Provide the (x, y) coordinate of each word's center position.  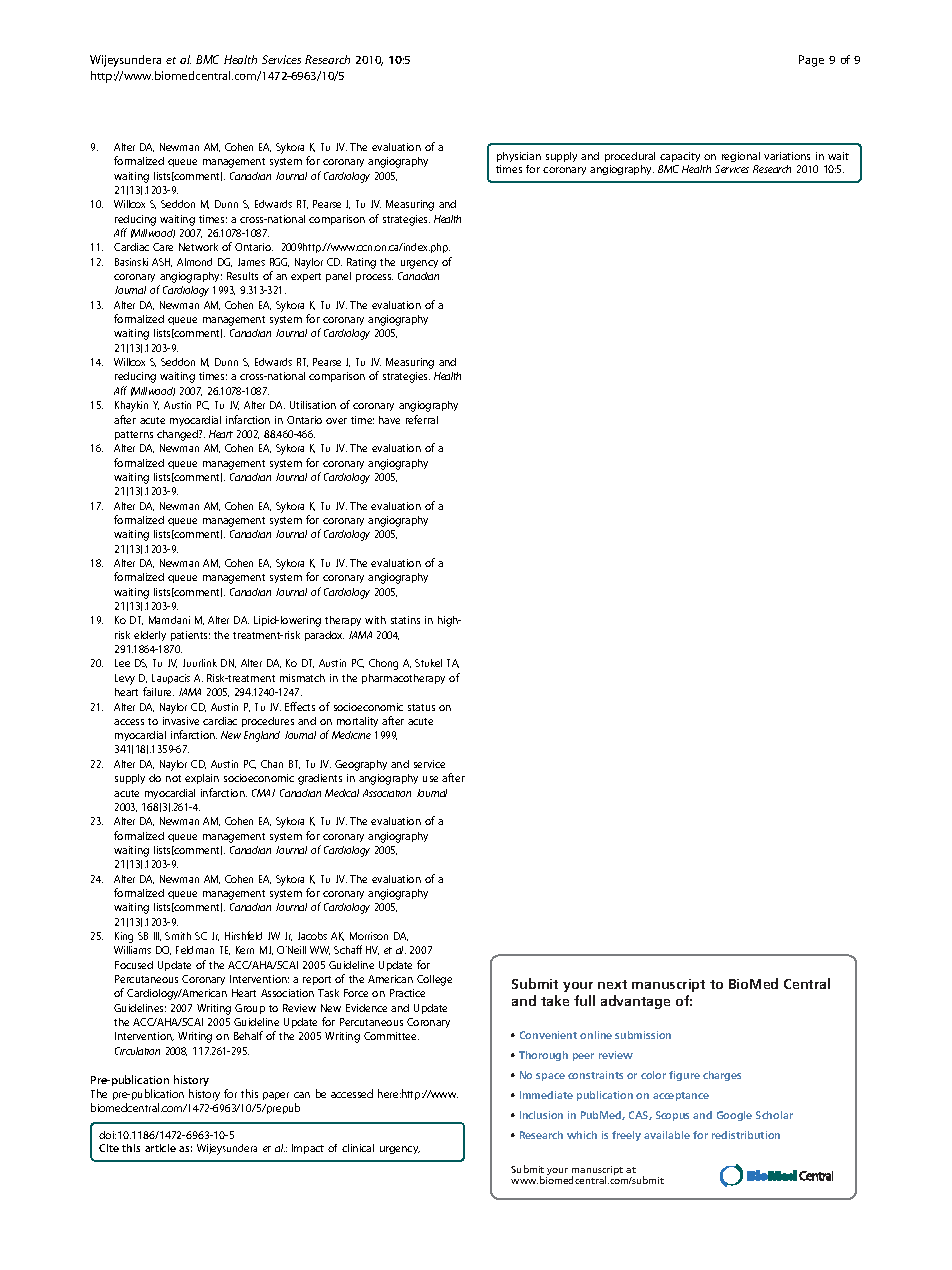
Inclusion (541, 1115)
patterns (134, 435)
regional (741, 157)
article (160, 1148)
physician (519, 157)
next (612, 984)
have (389, 420)
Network (198, 247)
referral (422, 419)
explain (202, 779)
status (421, 707)
